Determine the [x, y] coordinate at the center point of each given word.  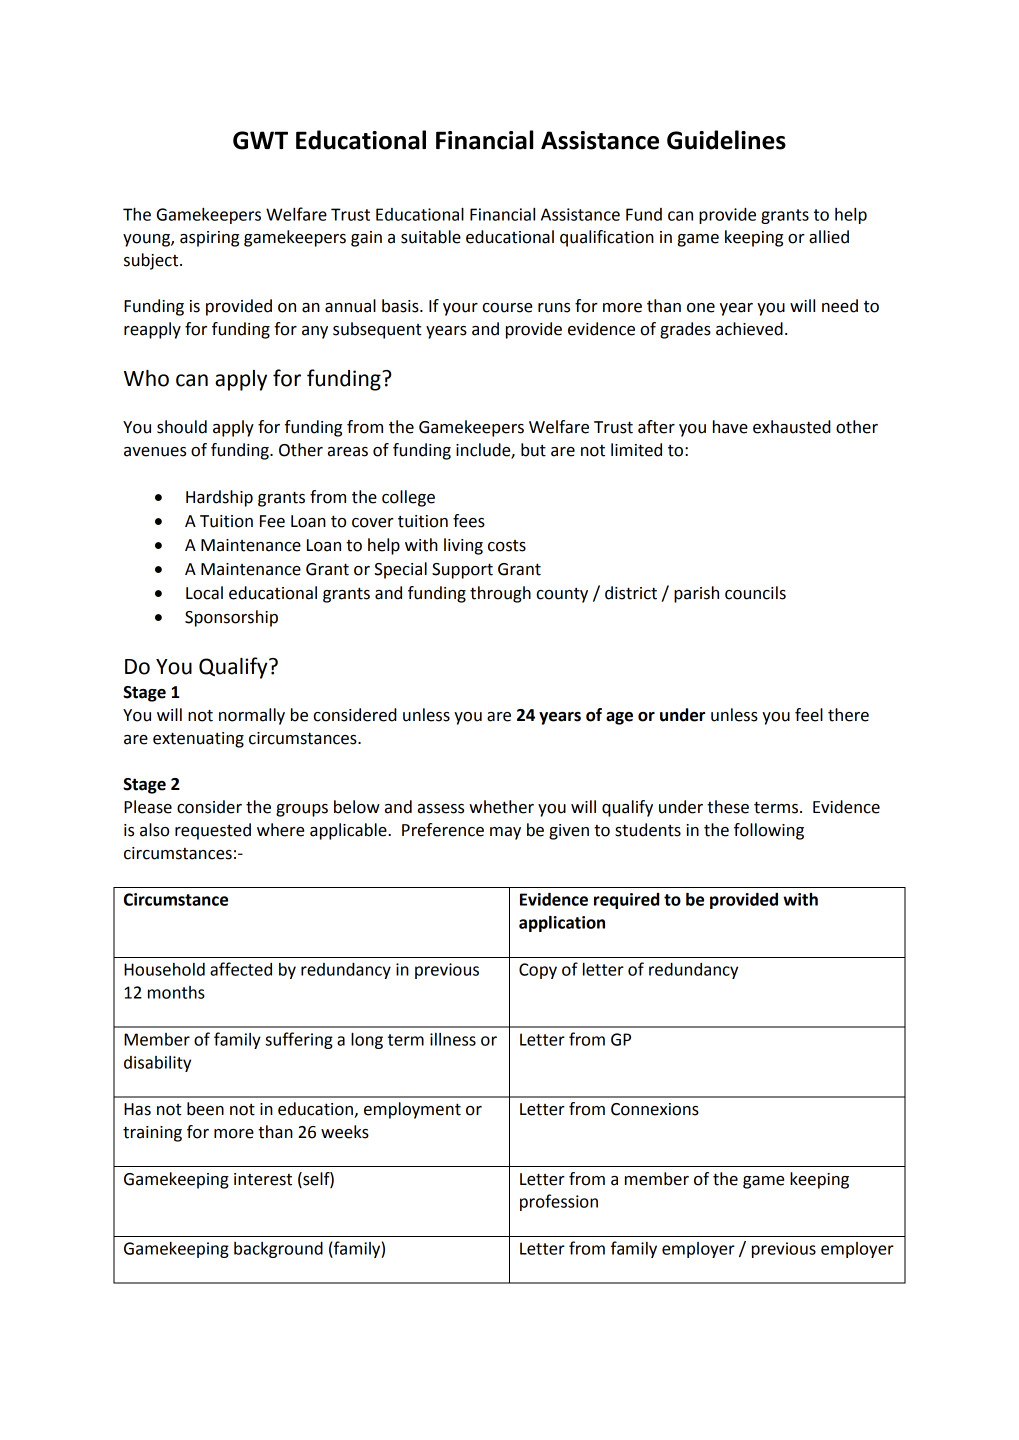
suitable [431, 237]
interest [263, 1179]
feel [809, 715]
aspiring [209, 239]
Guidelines [726, 140]
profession [559, 1202]
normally [252, 716]
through [500, 594]
